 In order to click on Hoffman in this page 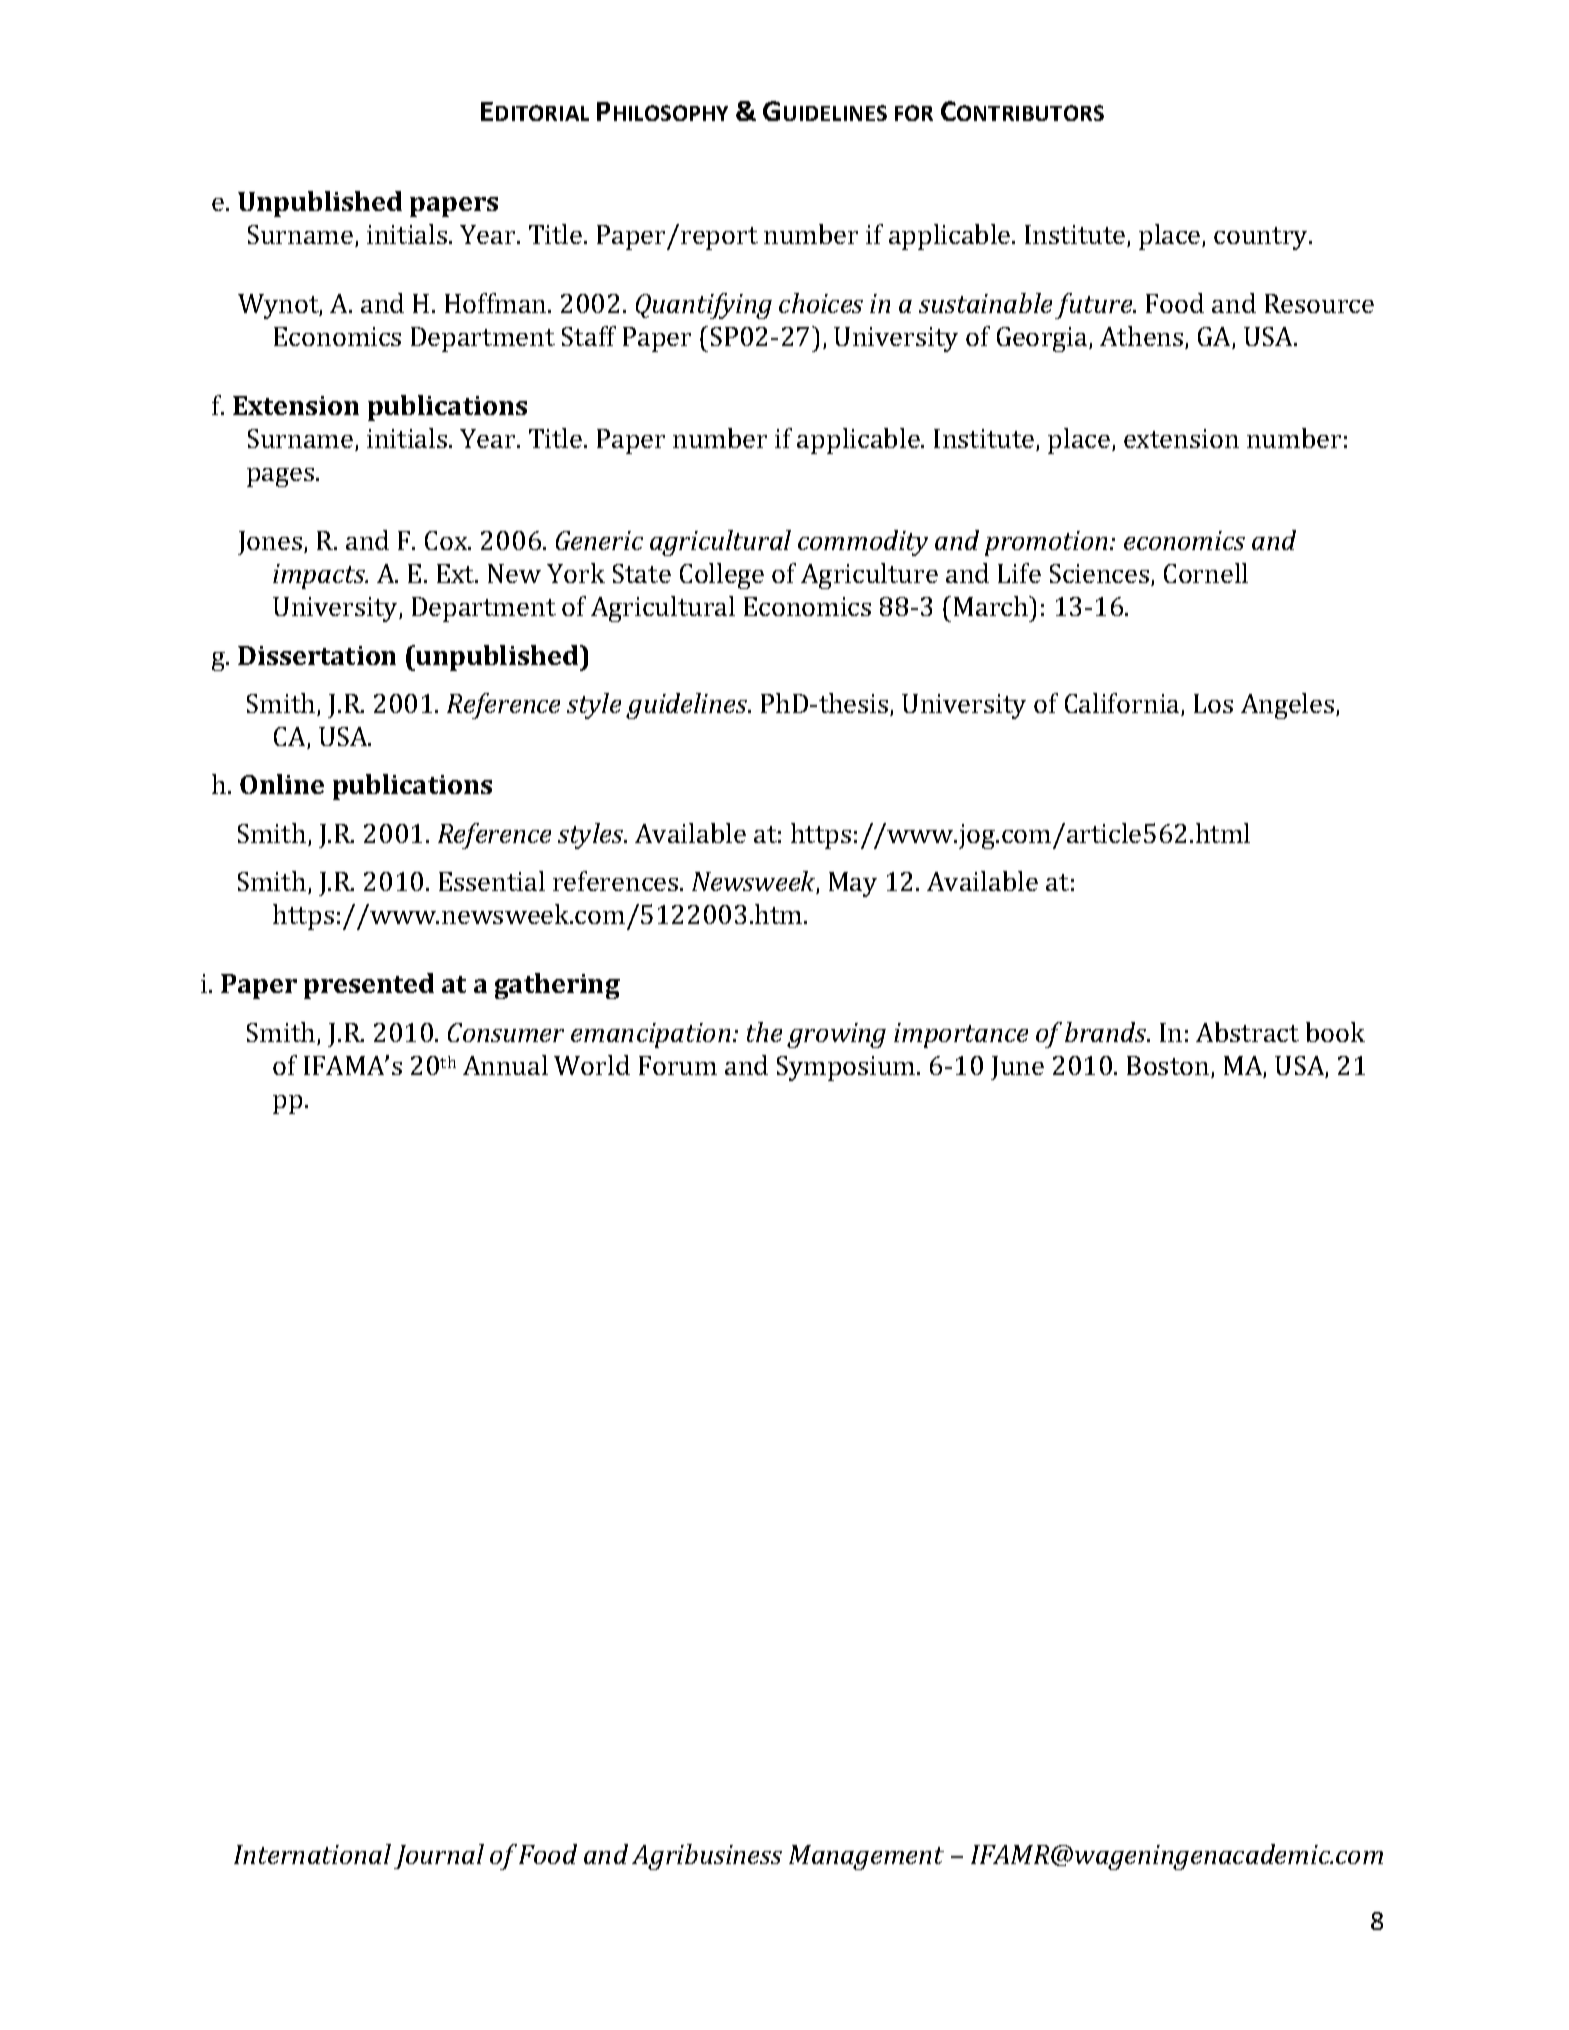, I will do `click(497, 303)`.
